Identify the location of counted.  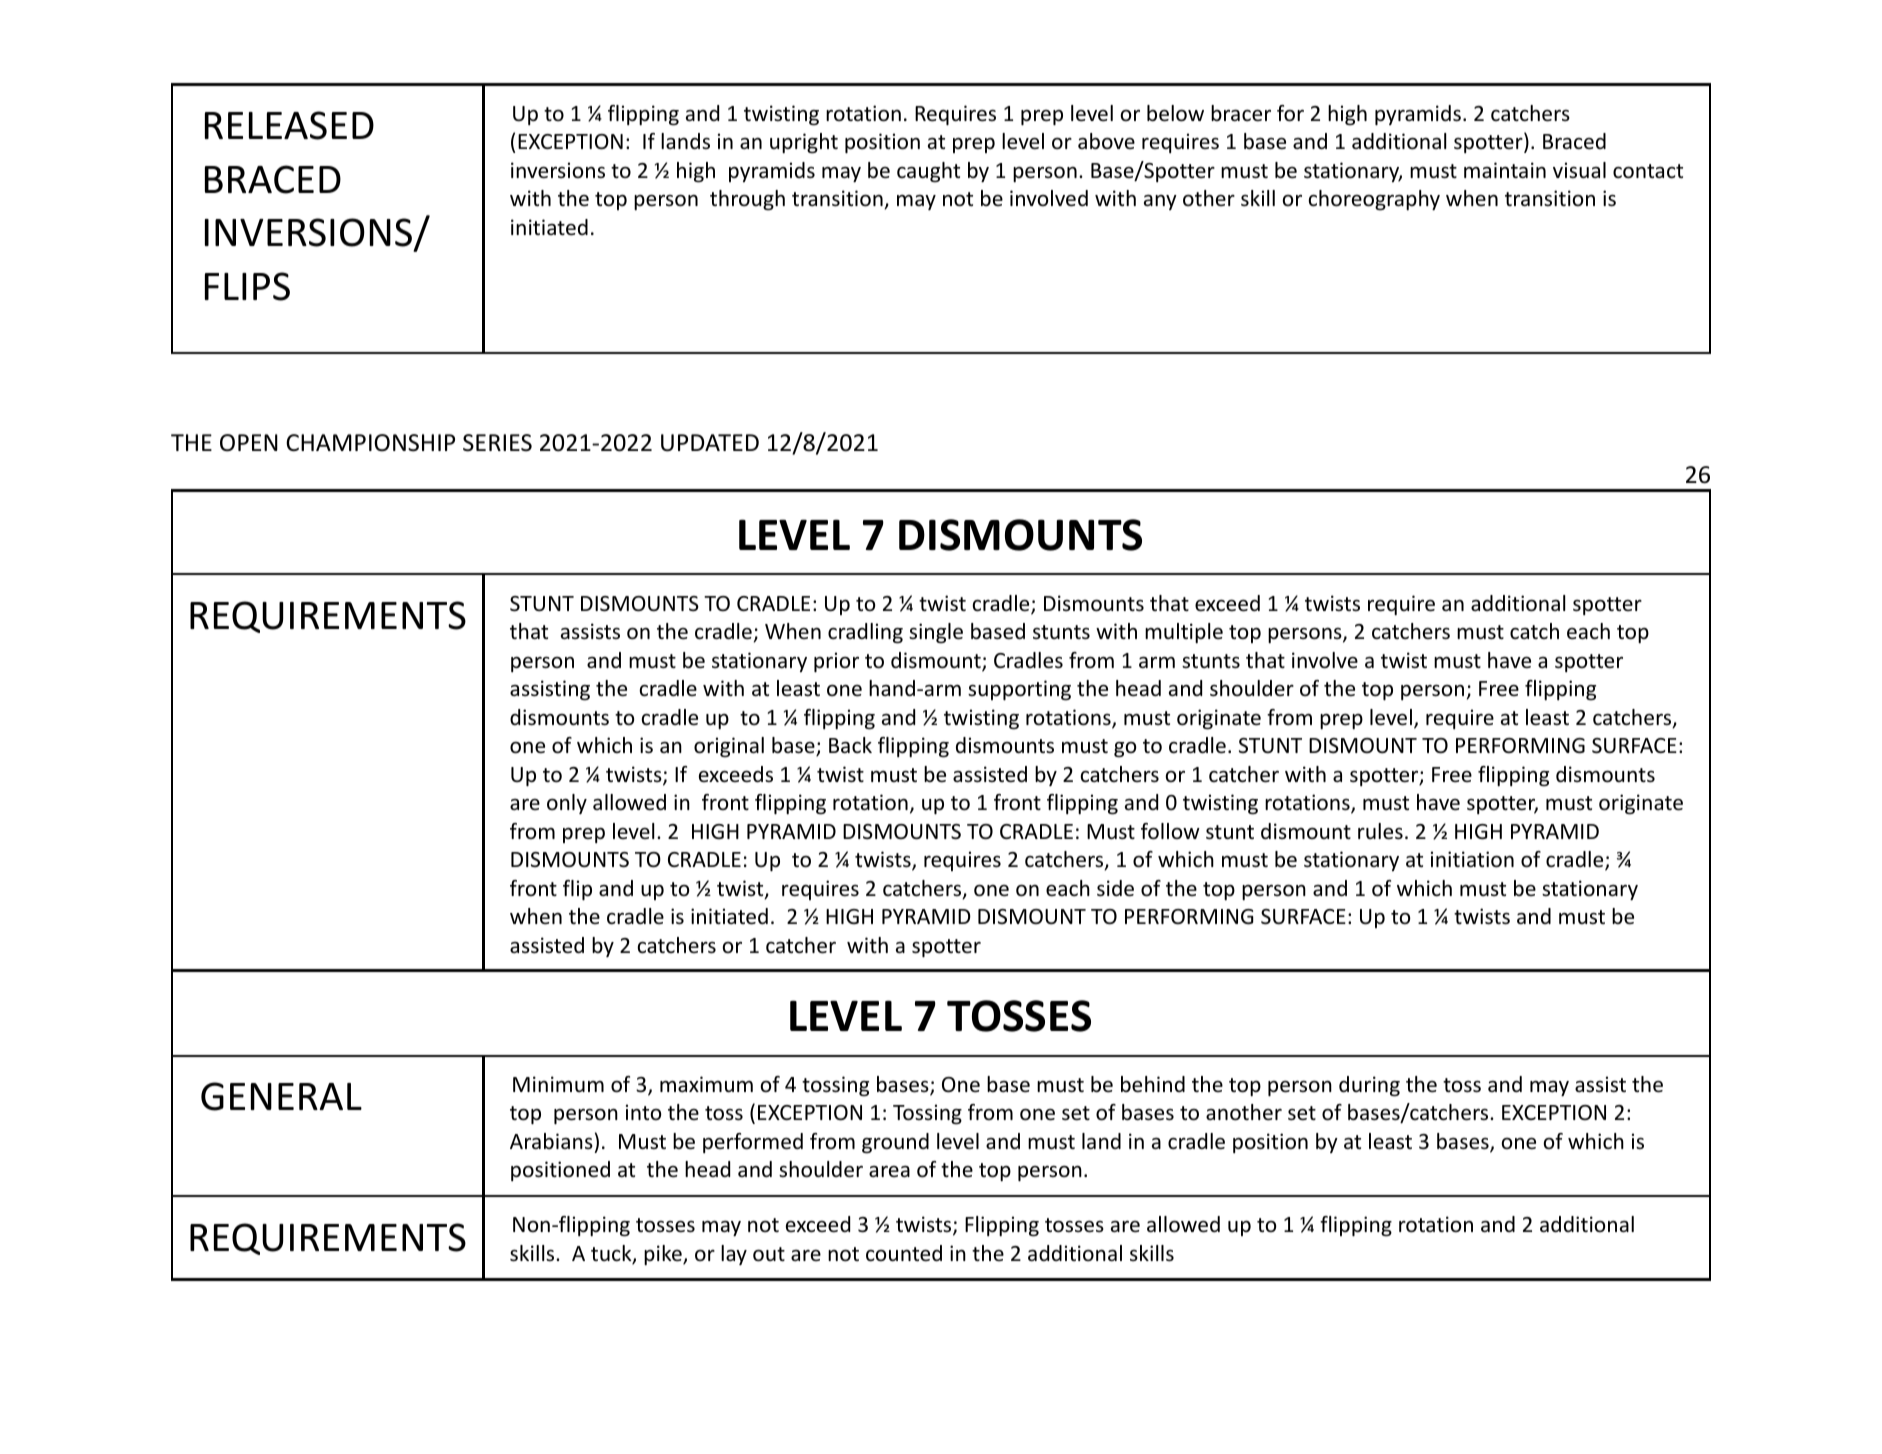
(904, 1253).
